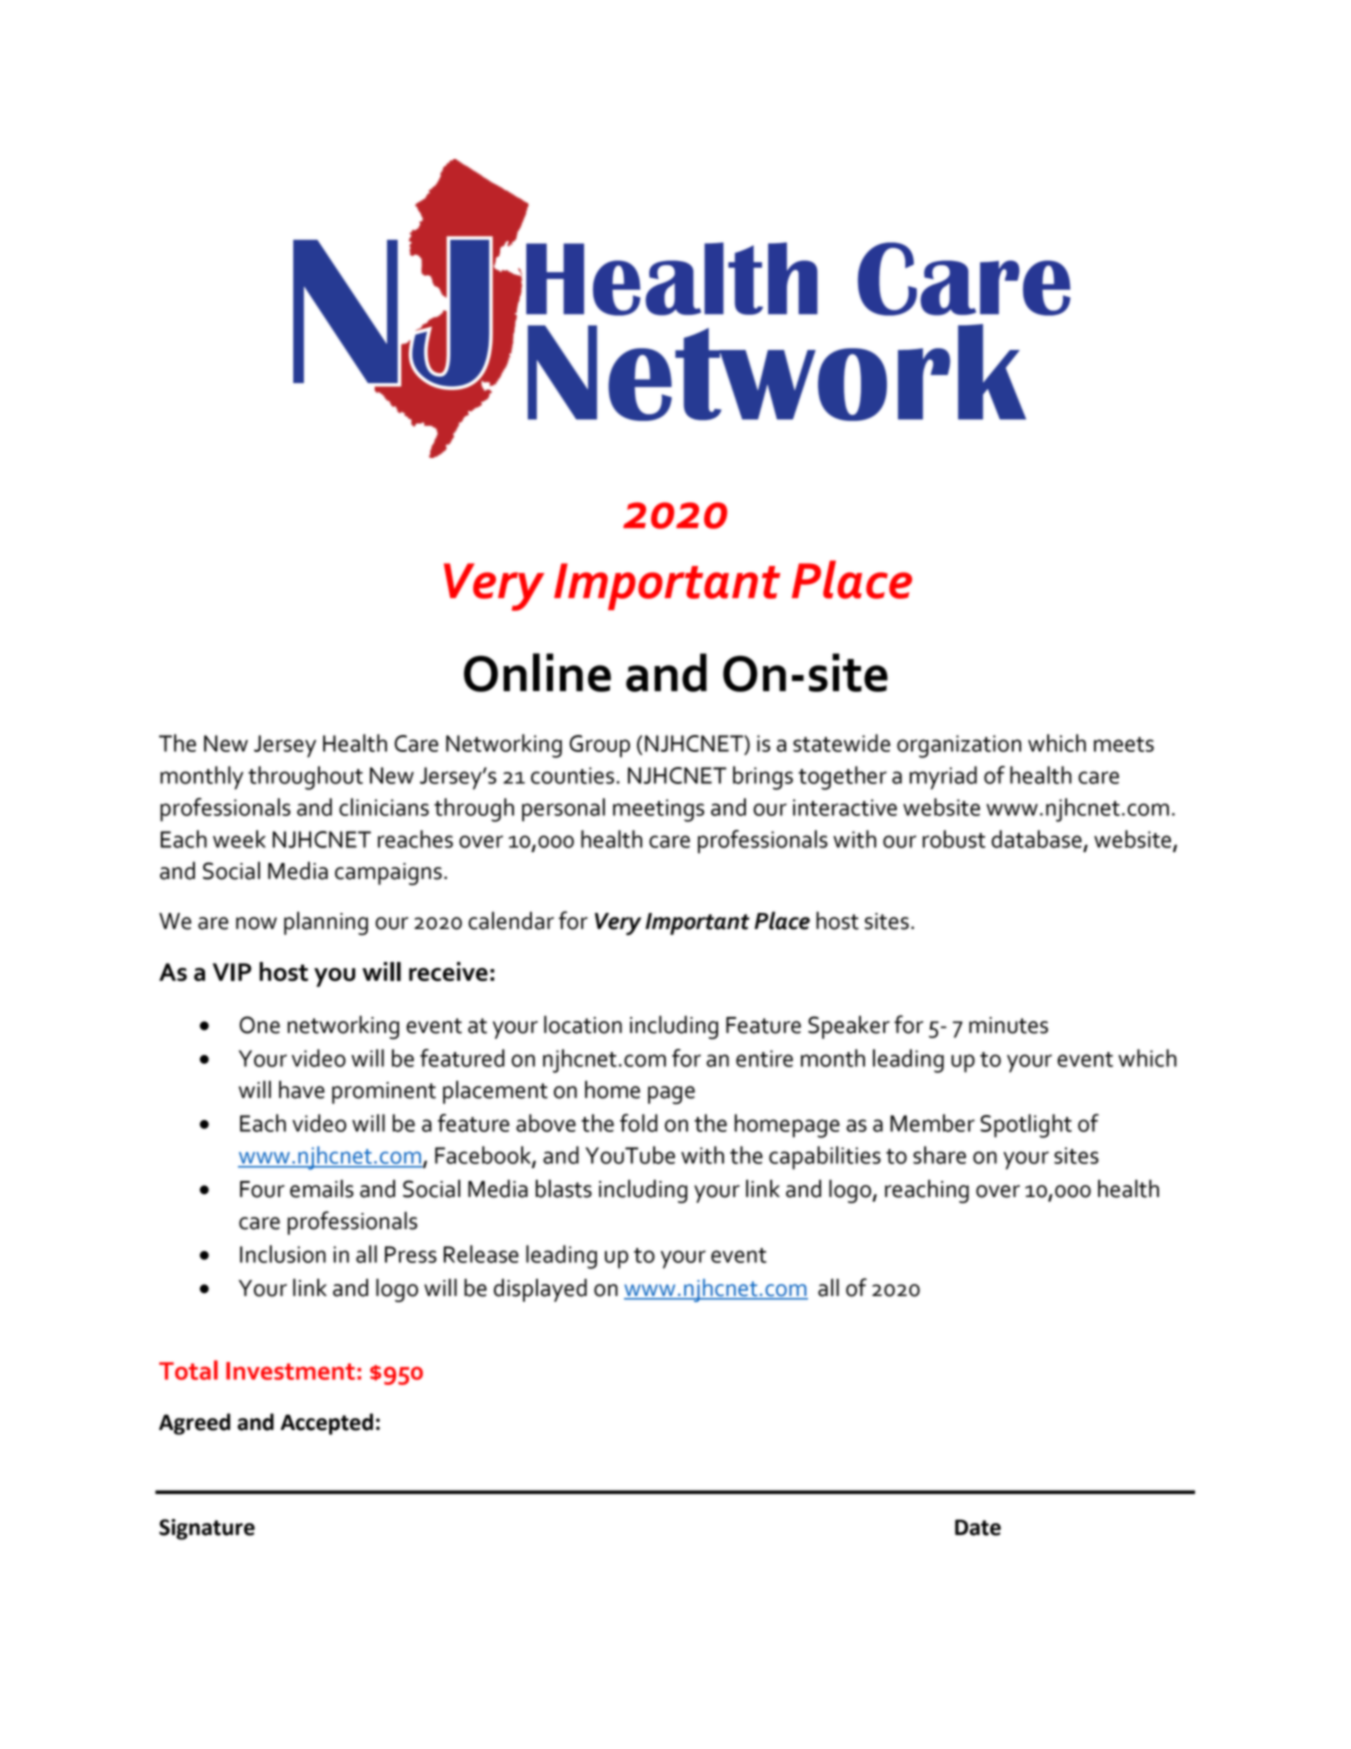 This image has height=1749, width=1351. What do you see at coordinates (207, 1529) in the image?
I see `Signature` at bounding box center [207, 1529].
